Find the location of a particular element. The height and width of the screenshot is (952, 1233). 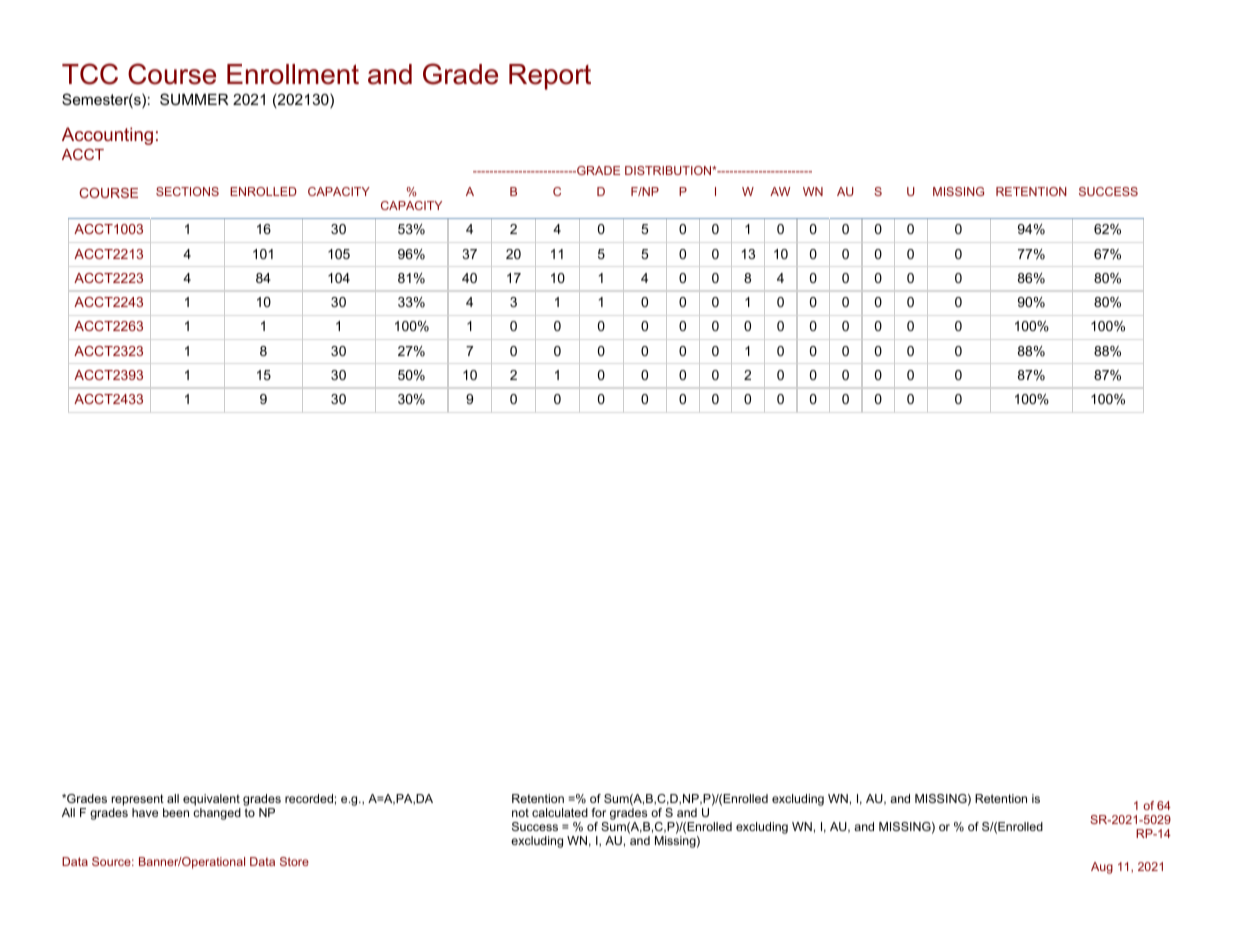

changed is located at coordinates (217, 814).
